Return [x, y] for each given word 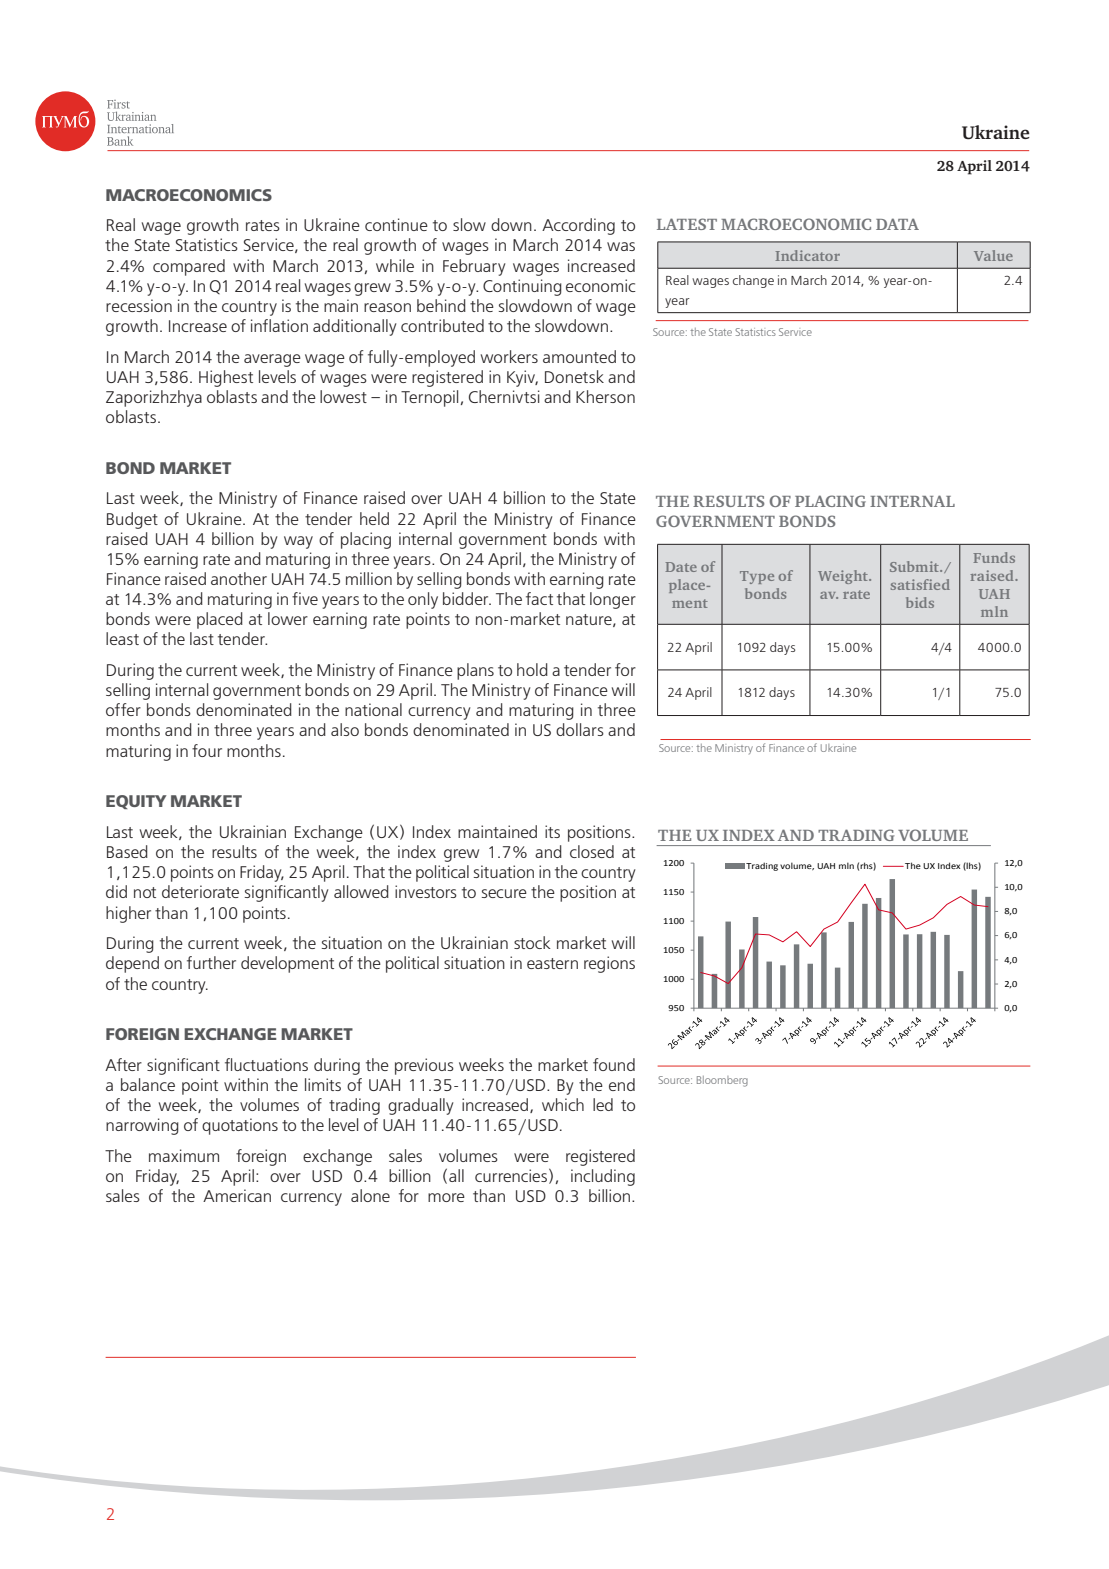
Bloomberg [722, 1081]
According [578, 226]
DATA [897, 224]
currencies [511, 1175]
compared [189, 267]
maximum [184, 1155]
